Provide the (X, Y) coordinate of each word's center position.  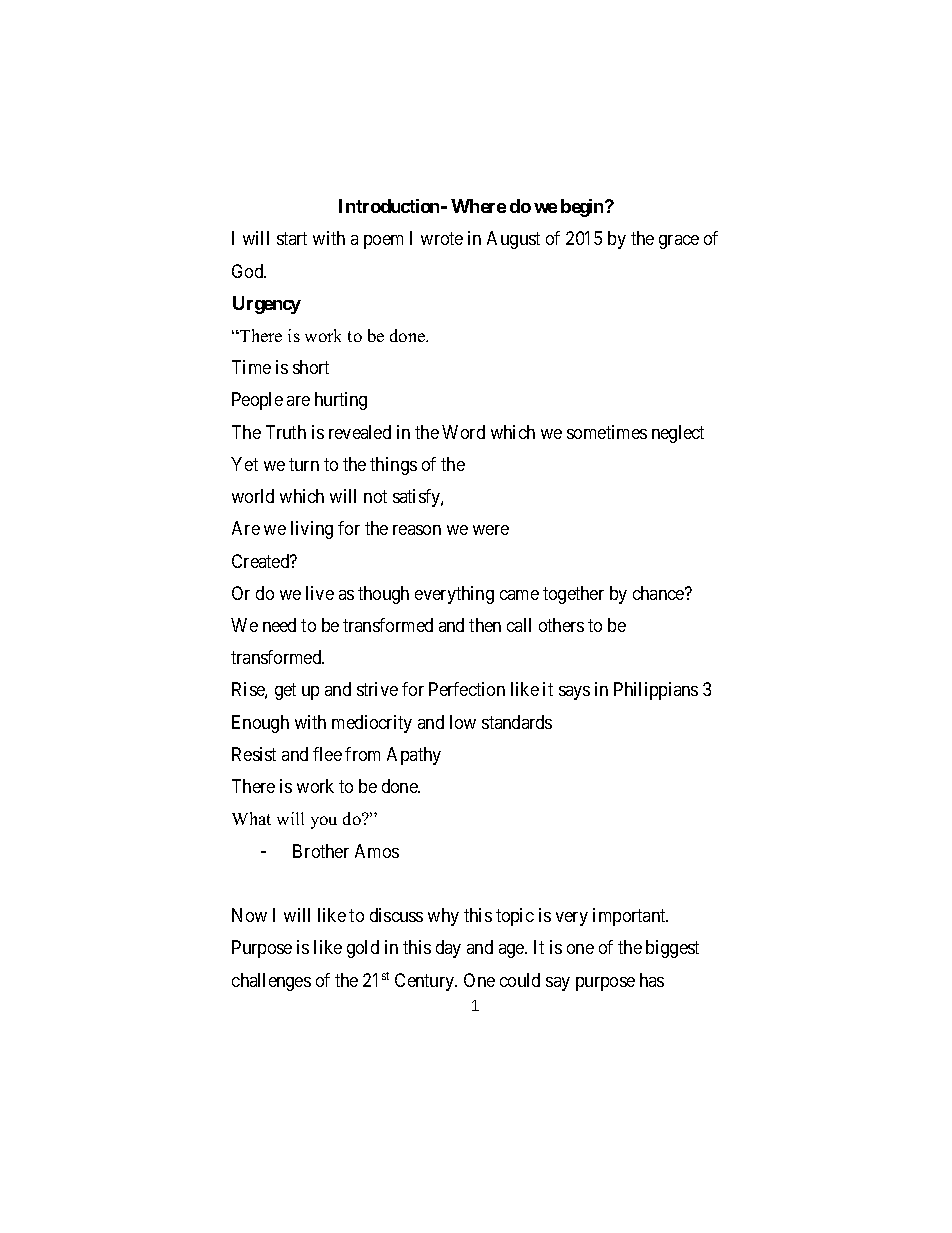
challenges (271, 982)
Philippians (656, 691)
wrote (442, 238)
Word (463, 432)
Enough (260, 724)
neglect (678, 434)
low (463, 722)
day (448, 949)
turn (304, 464)
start (292, 238)
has (652, 980)
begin (583, 208)
